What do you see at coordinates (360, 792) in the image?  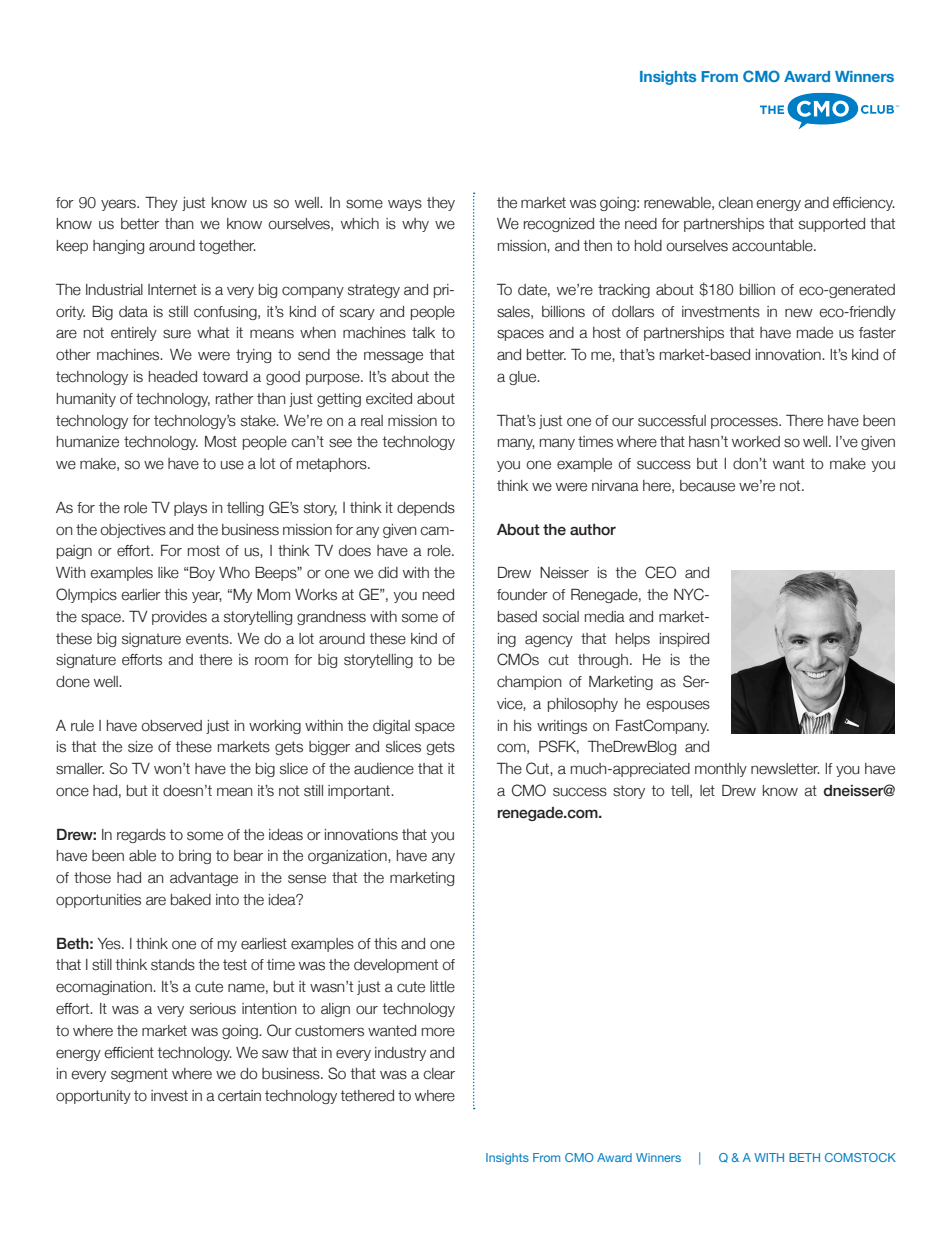 I see `important` at bounding box center [360, 792].
